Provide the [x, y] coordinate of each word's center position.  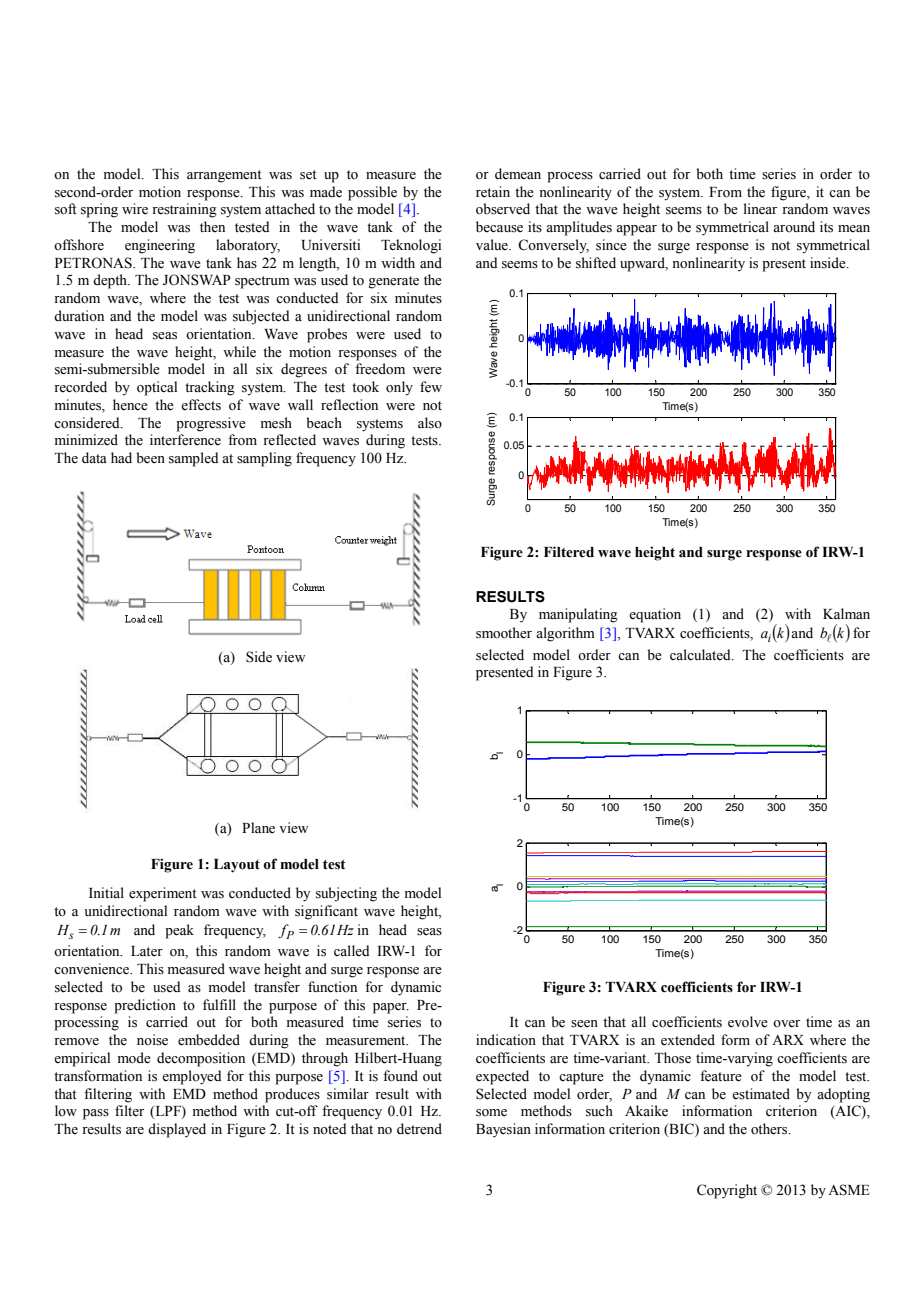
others [770, 1129]
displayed [177, 1130]
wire [135, 209]
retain [493, 192]
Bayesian [503, 1130]
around [794, 226]
